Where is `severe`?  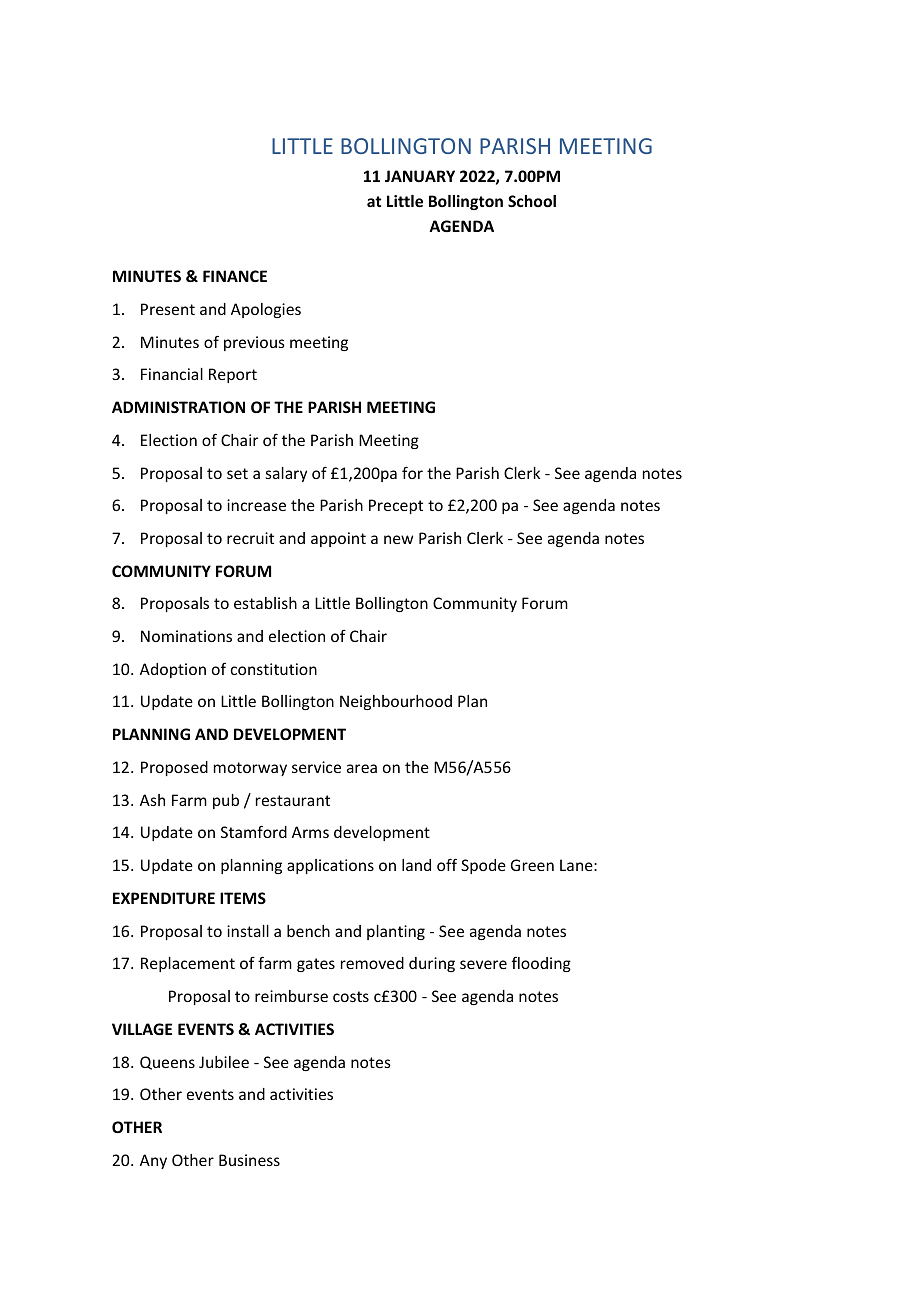
severe is located at coordinates (483, 964).
